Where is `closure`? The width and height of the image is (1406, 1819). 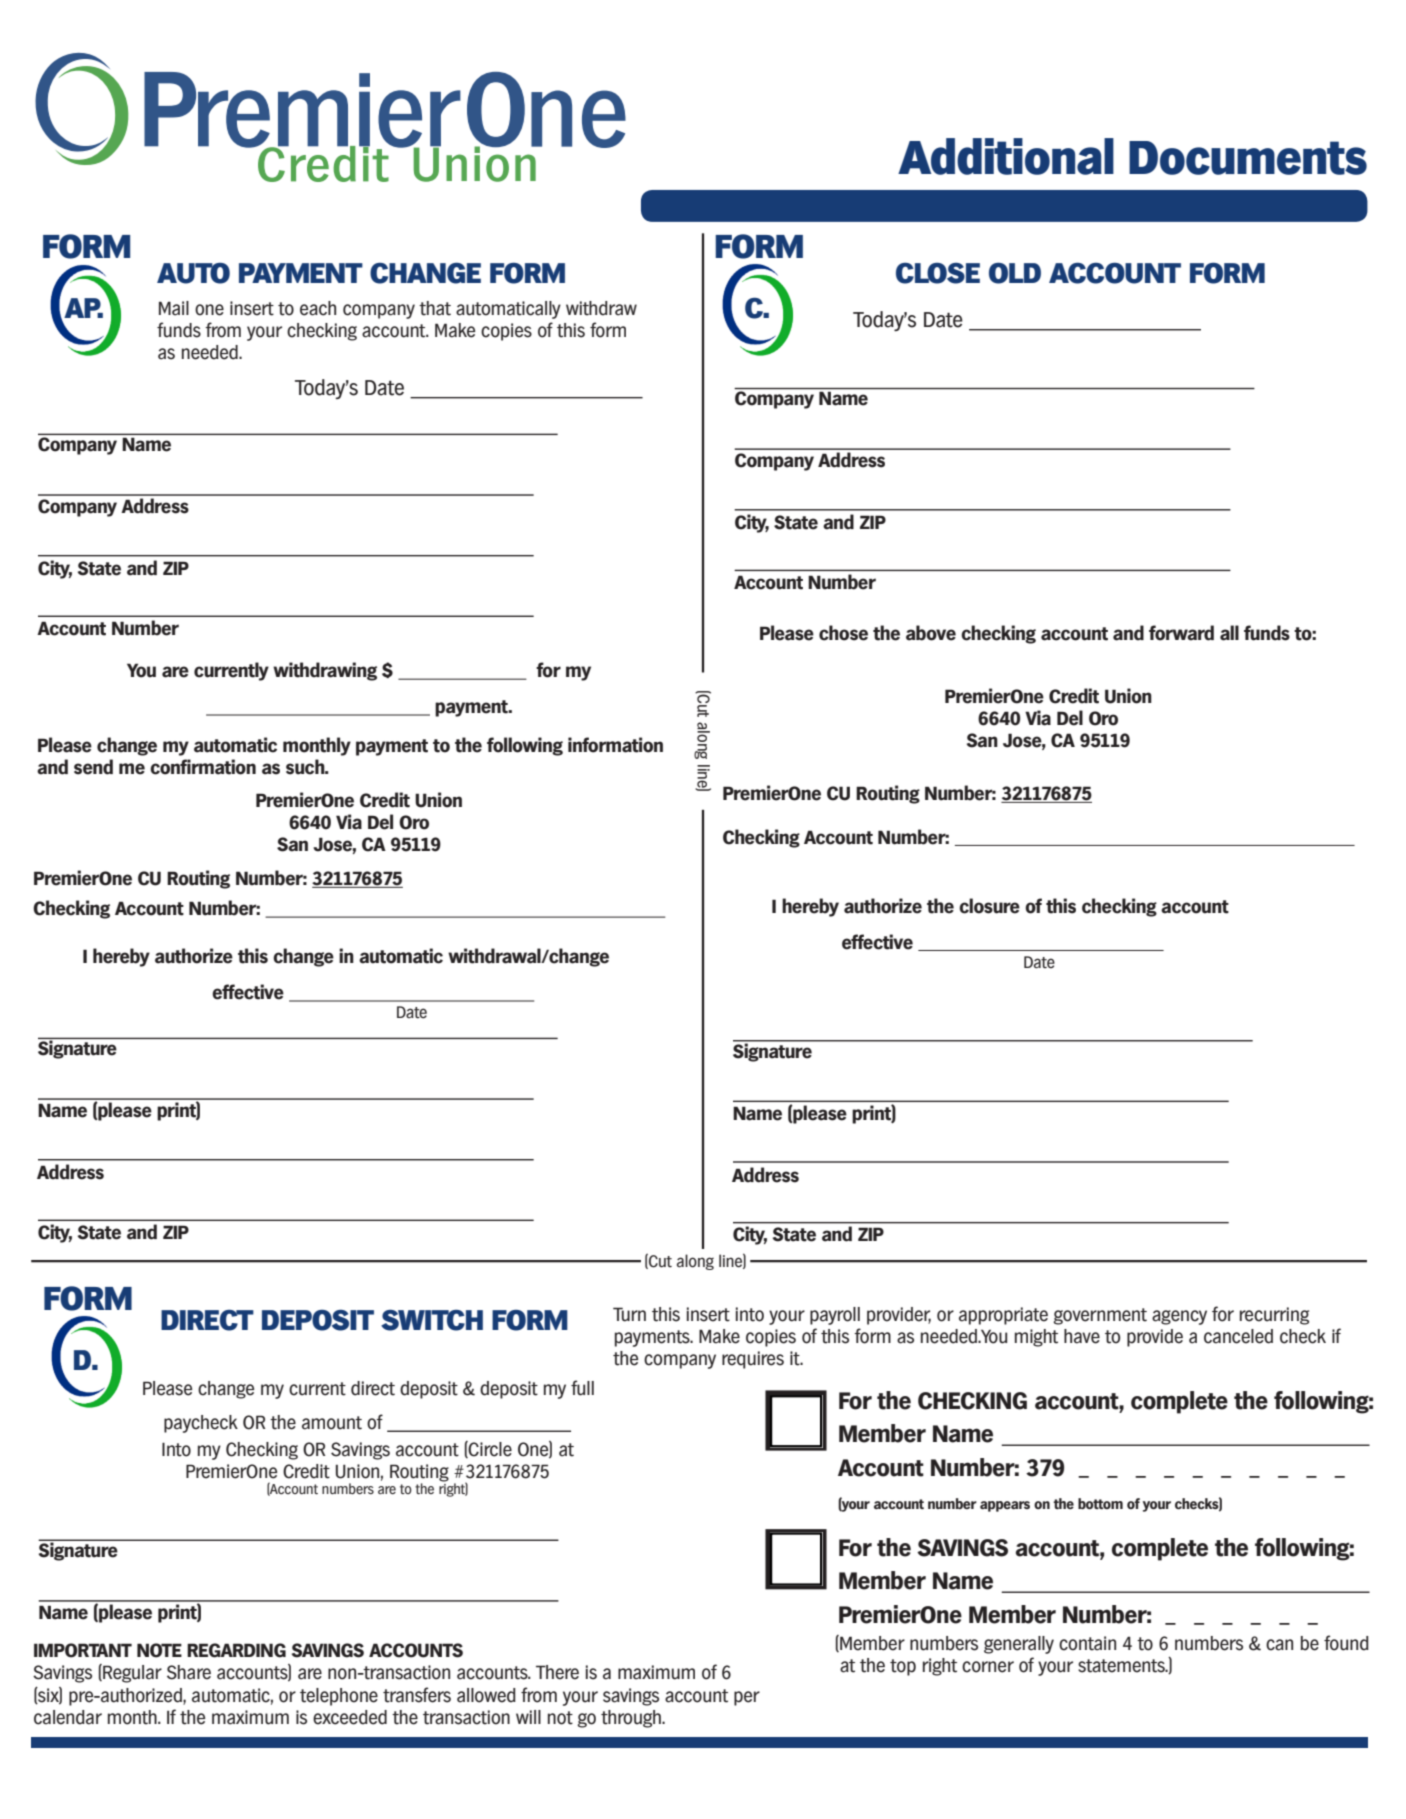 closure is located at coordinates (989, 906).
